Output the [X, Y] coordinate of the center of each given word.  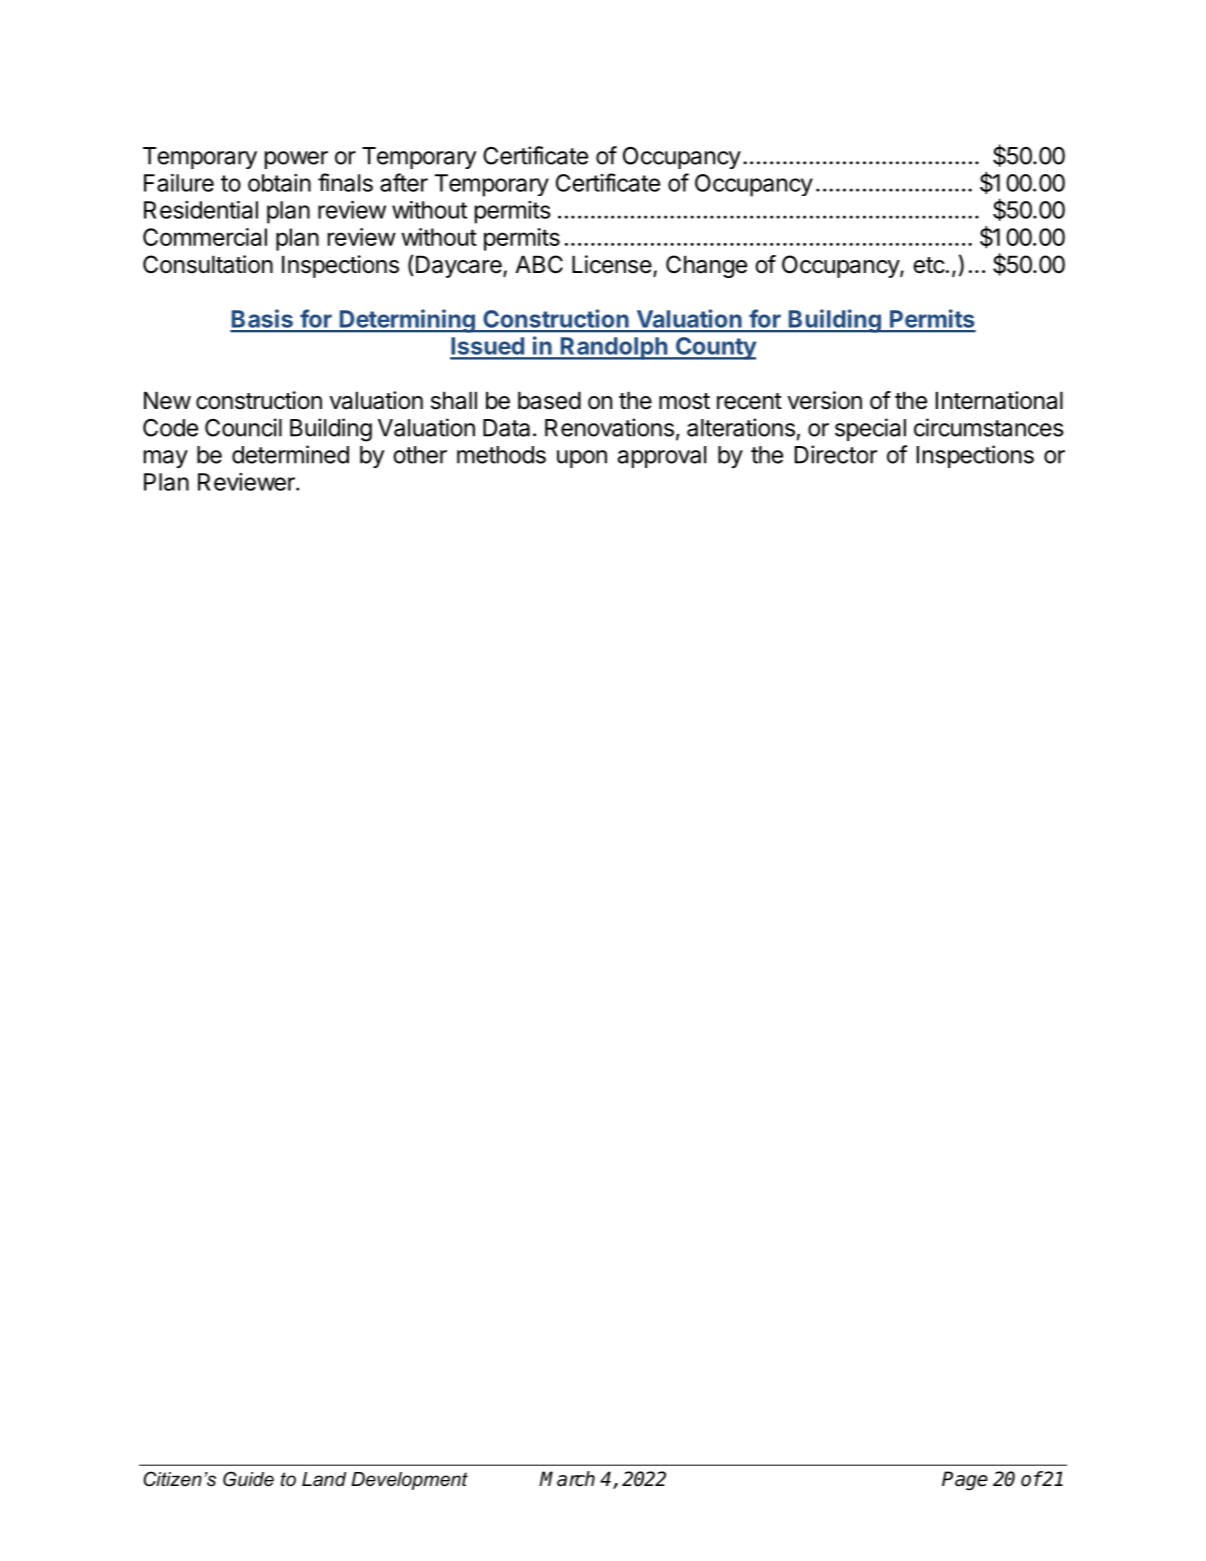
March [567, 1479]
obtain [279, 183]
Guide [248, 1479]
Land [324, 1479]
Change [706, 266]
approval [662, 457]
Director [836, 454]
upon [582, 459]
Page [965, 1481]
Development [409, 1481]
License [612, 264]
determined [290, 454]
